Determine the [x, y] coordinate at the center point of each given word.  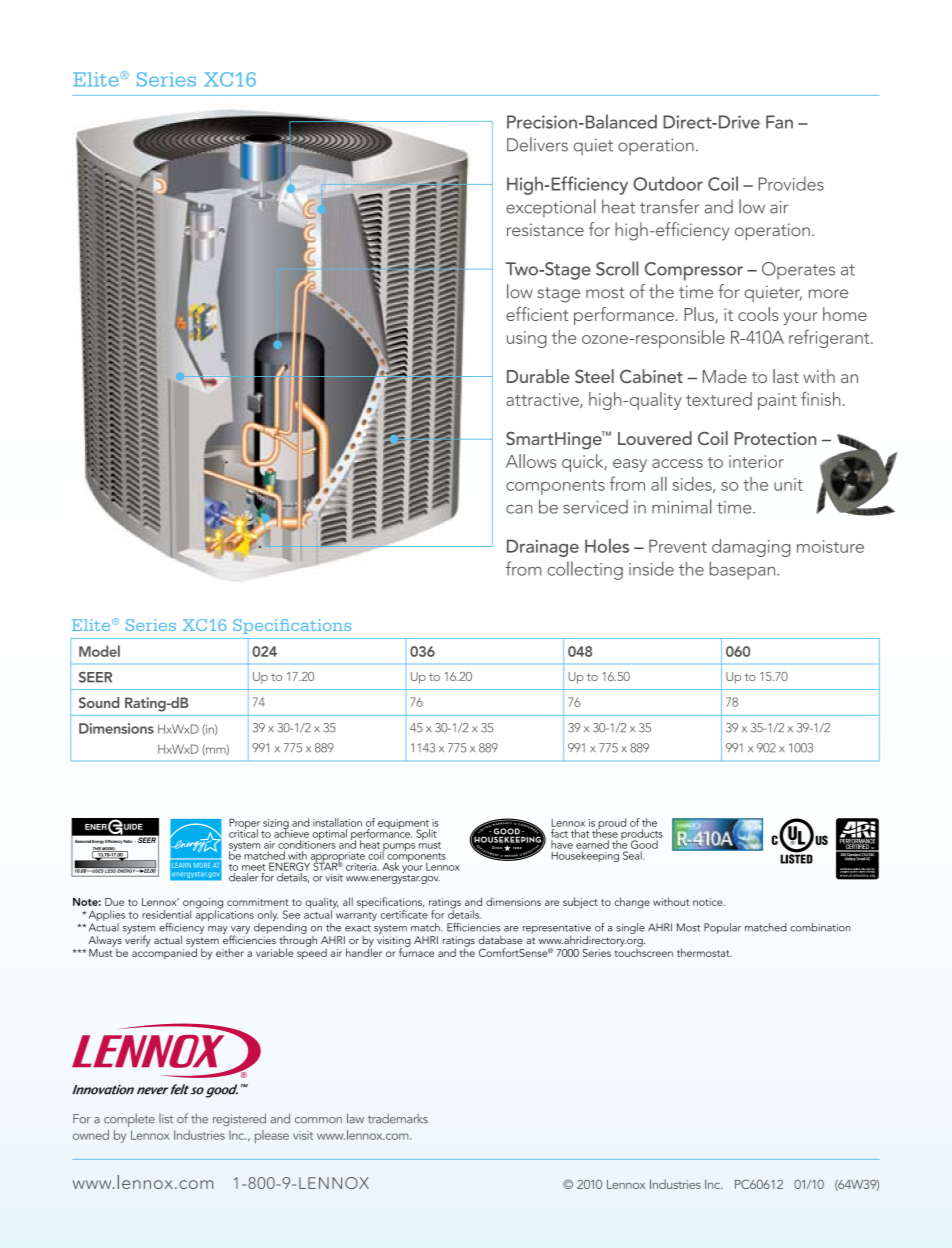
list [166, 1119]
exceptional [550, 208]
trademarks [398, 1118]
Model [99, 651]
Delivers [537, 144]
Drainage [543, 548]
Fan [779, 122]
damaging [751, 548]
